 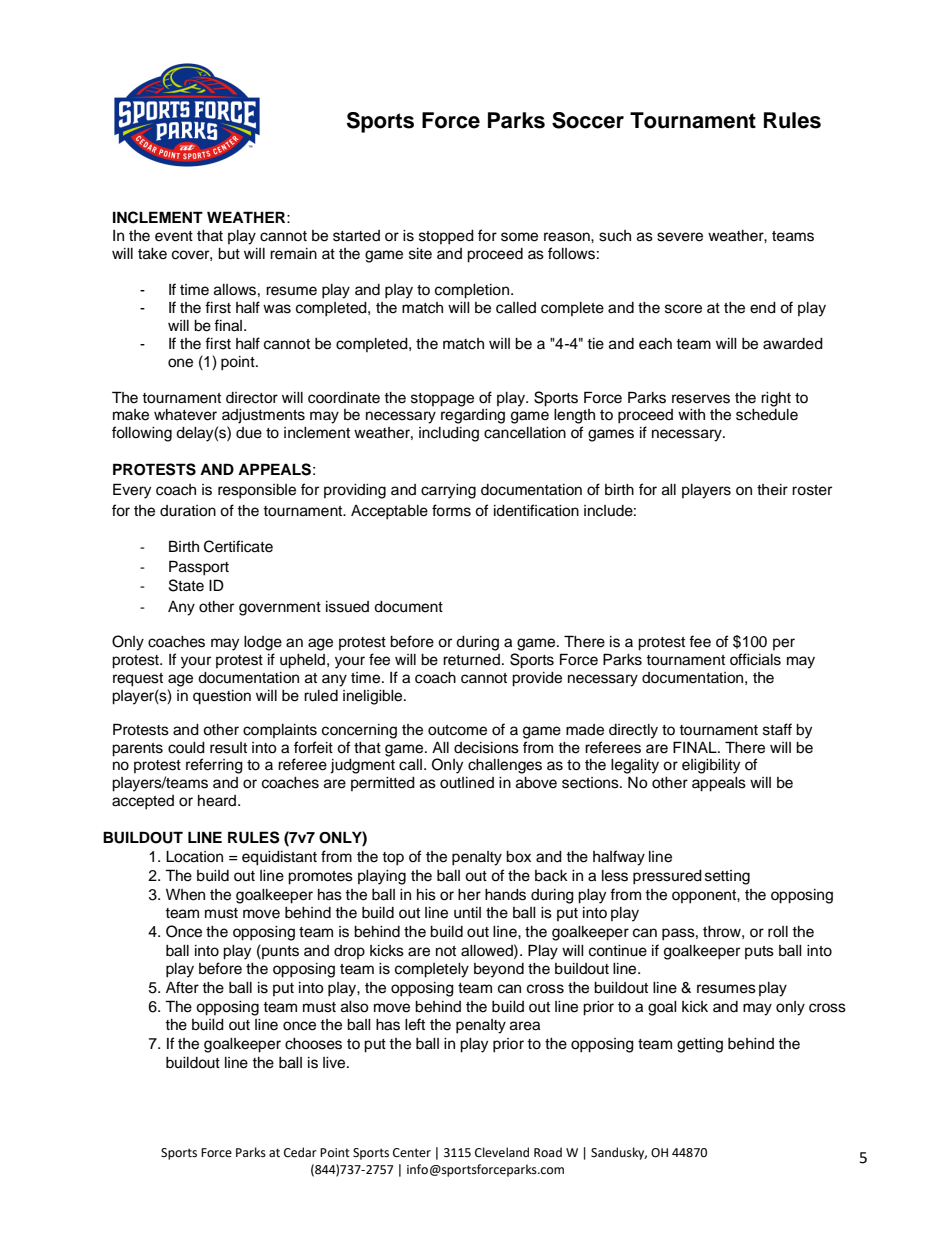 What do you see at coordinates (174, 236) in the screenshot?
I see `event` at bounding box center [174, 236].
